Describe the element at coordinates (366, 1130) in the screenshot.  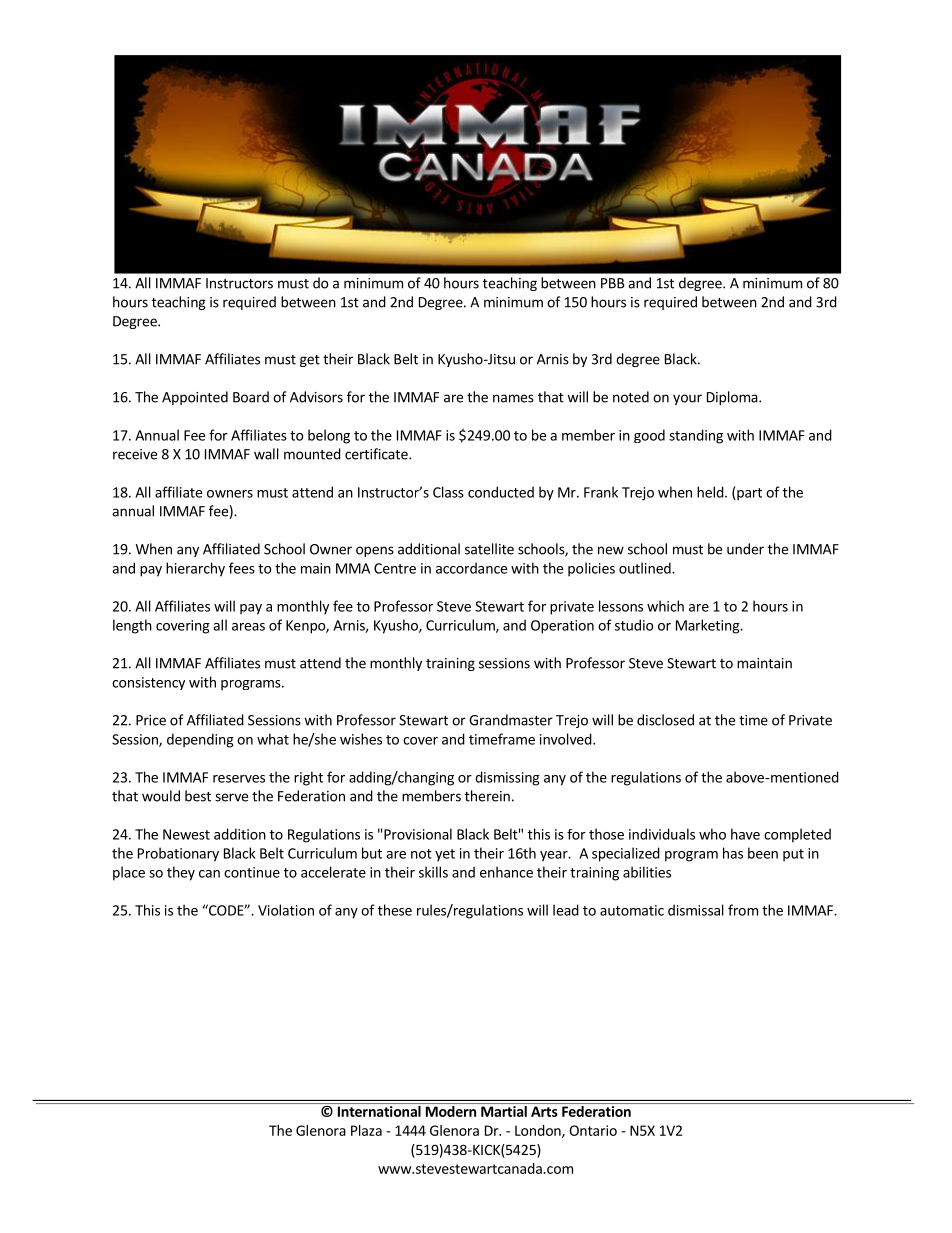
I see `Plaza` at that location.
